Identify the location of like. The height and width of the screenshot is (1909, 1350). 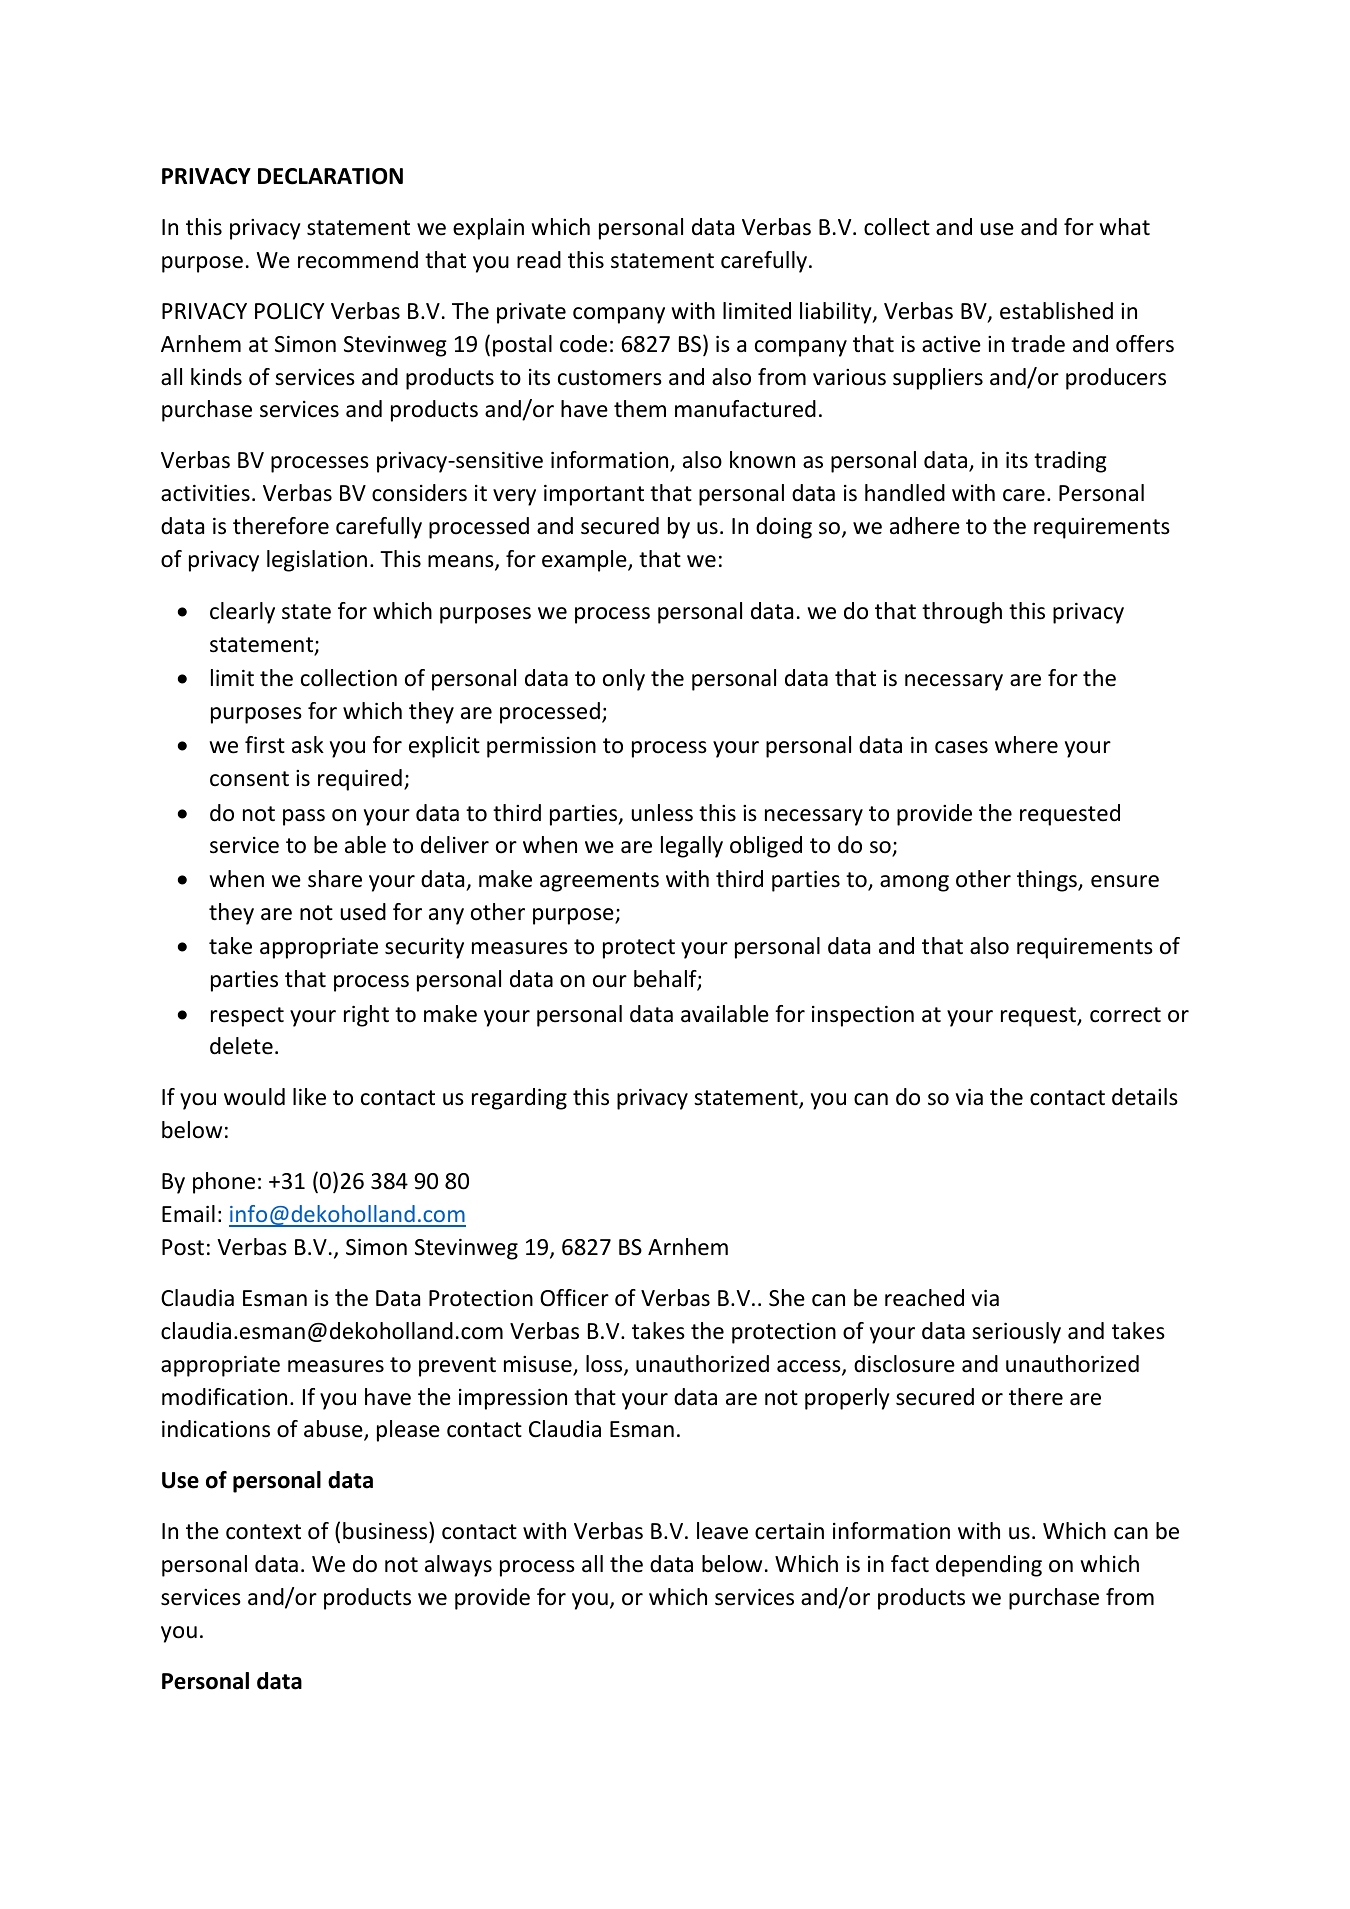
(309, 1097).
